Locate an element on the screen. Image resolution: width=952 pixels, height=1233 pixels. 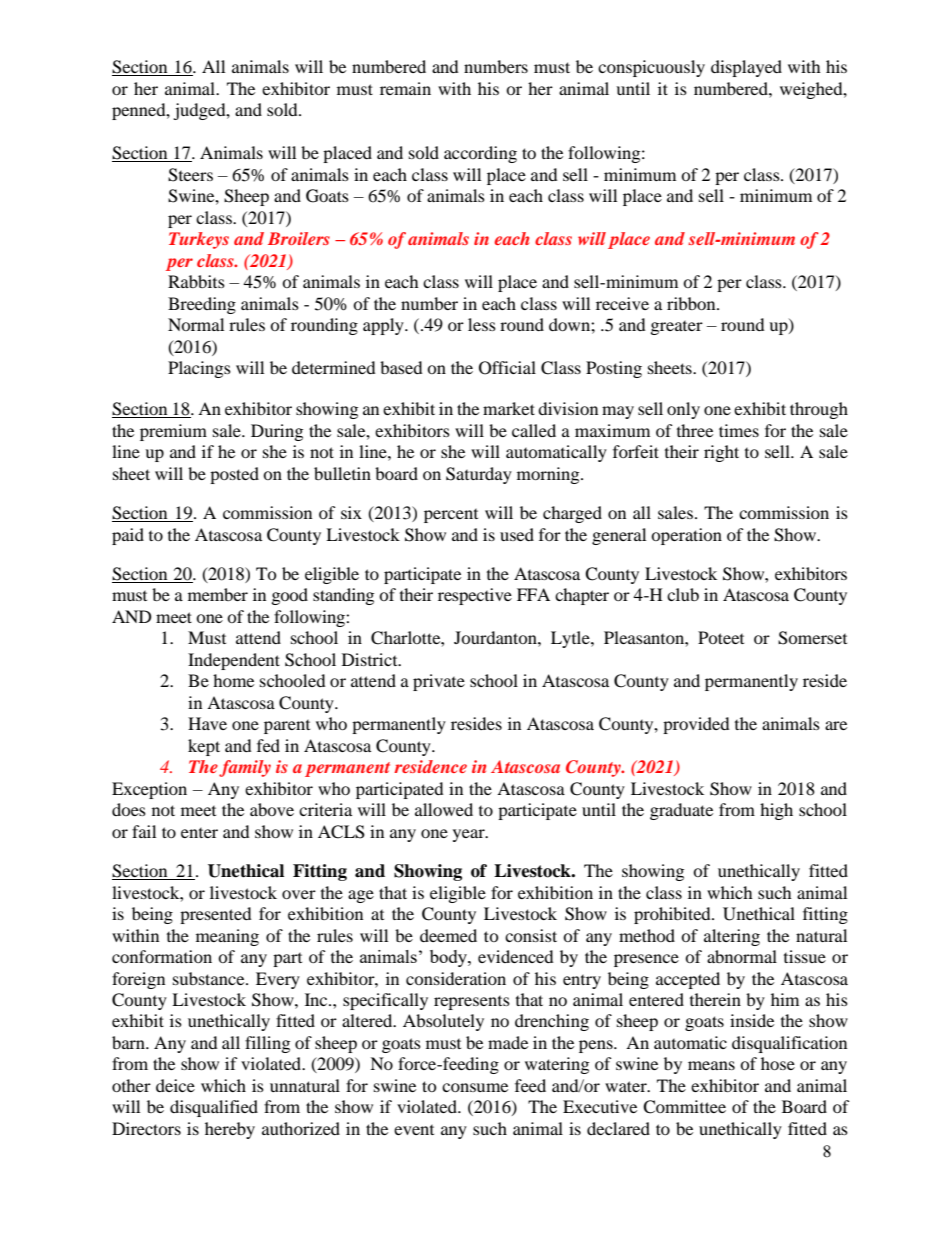
consume is located at coordinates (475, 1087).
